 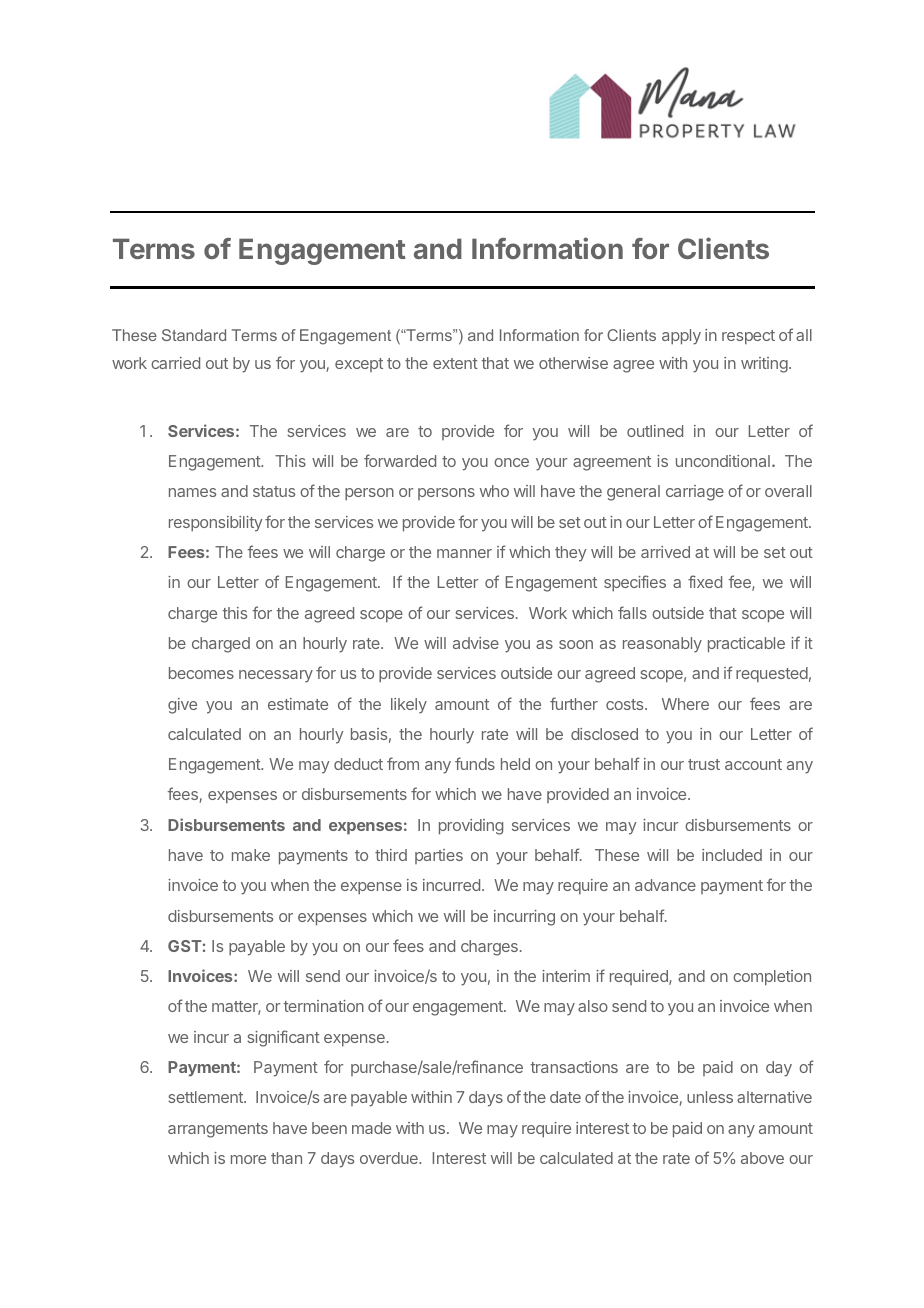 I want to click on advise, so click(x=476, y=643).
